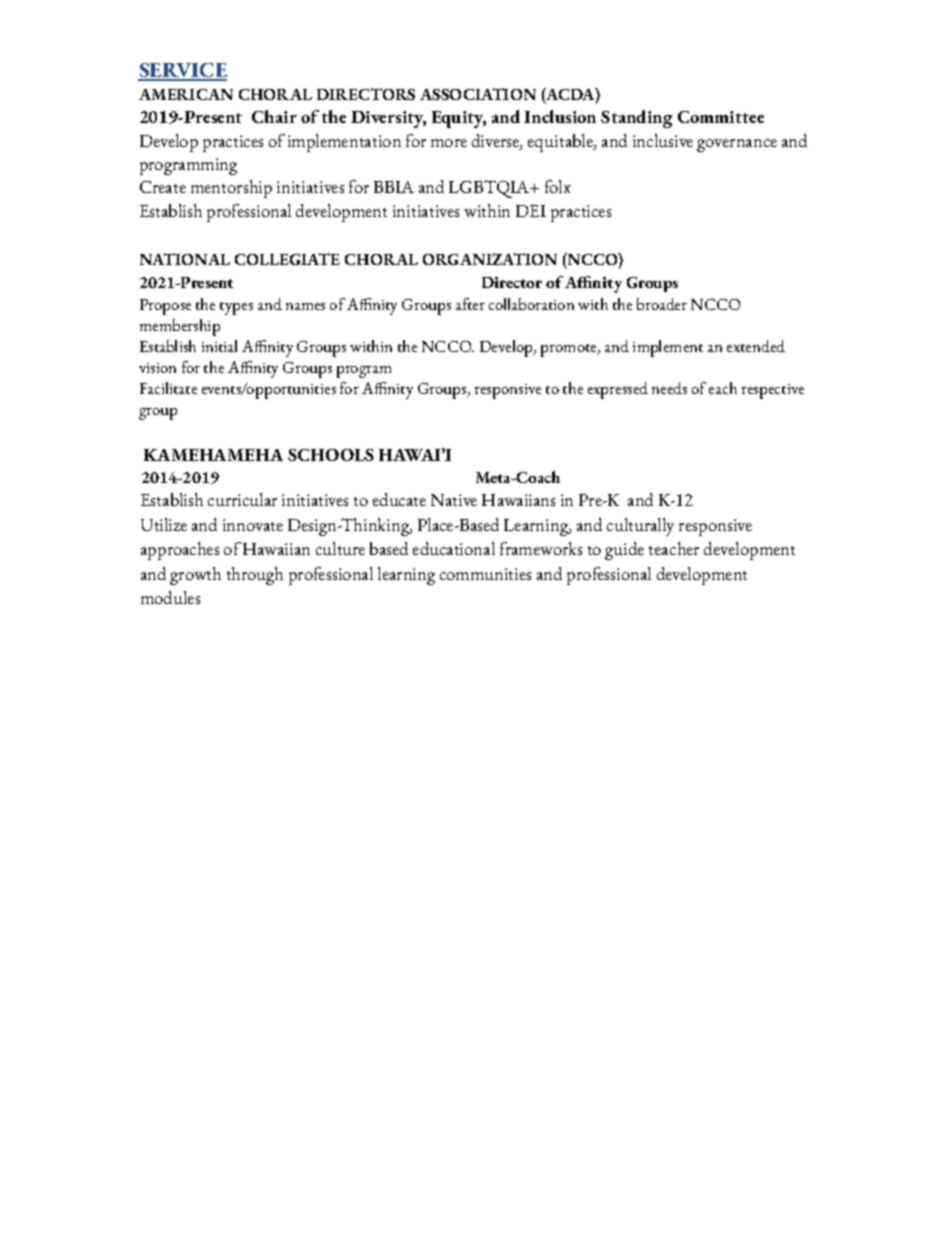 This screenshot has width=952, height=1233. I want to click on governance, so click(737, 145).
